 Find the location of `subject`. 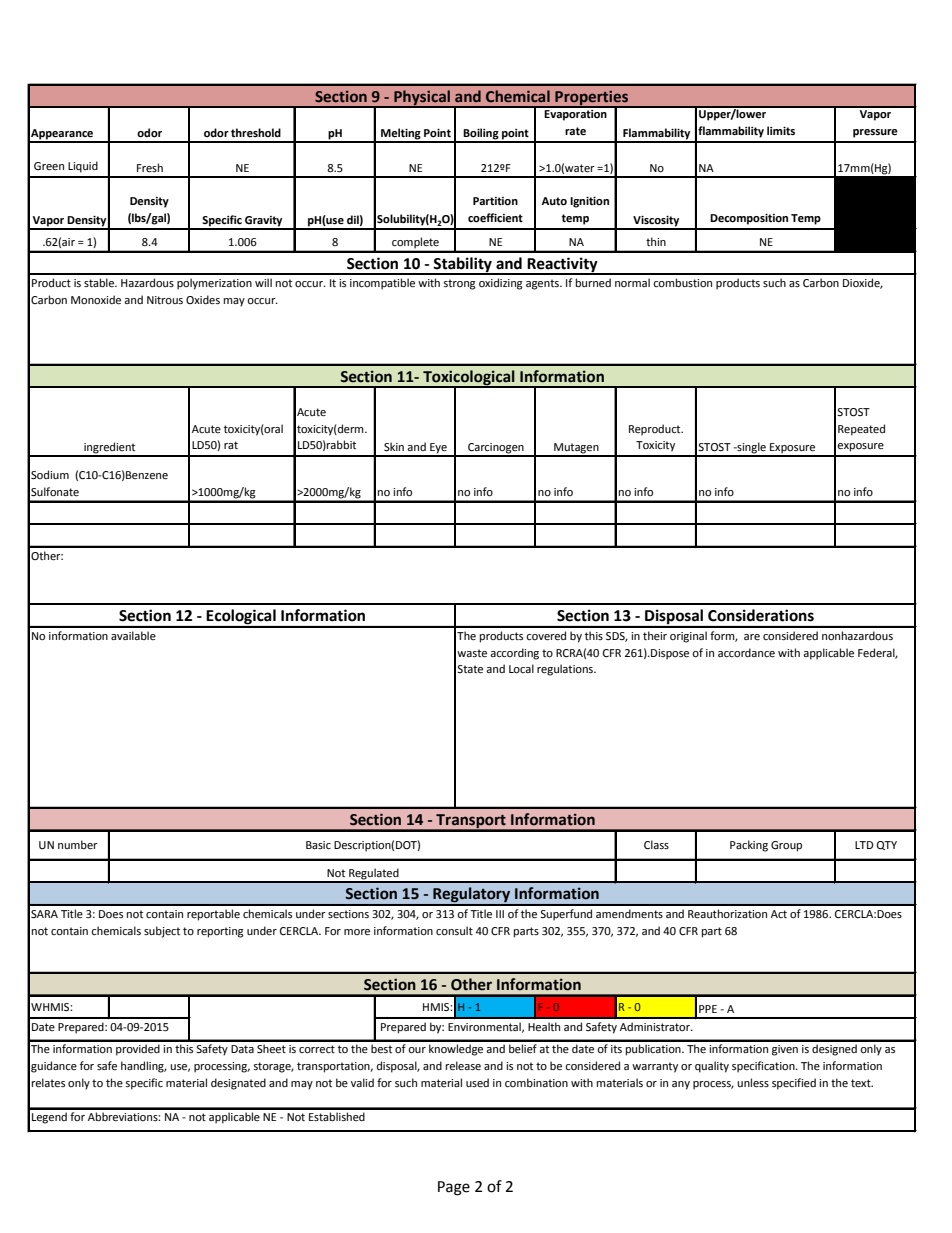

subject is located at coordinates (162, 932).
